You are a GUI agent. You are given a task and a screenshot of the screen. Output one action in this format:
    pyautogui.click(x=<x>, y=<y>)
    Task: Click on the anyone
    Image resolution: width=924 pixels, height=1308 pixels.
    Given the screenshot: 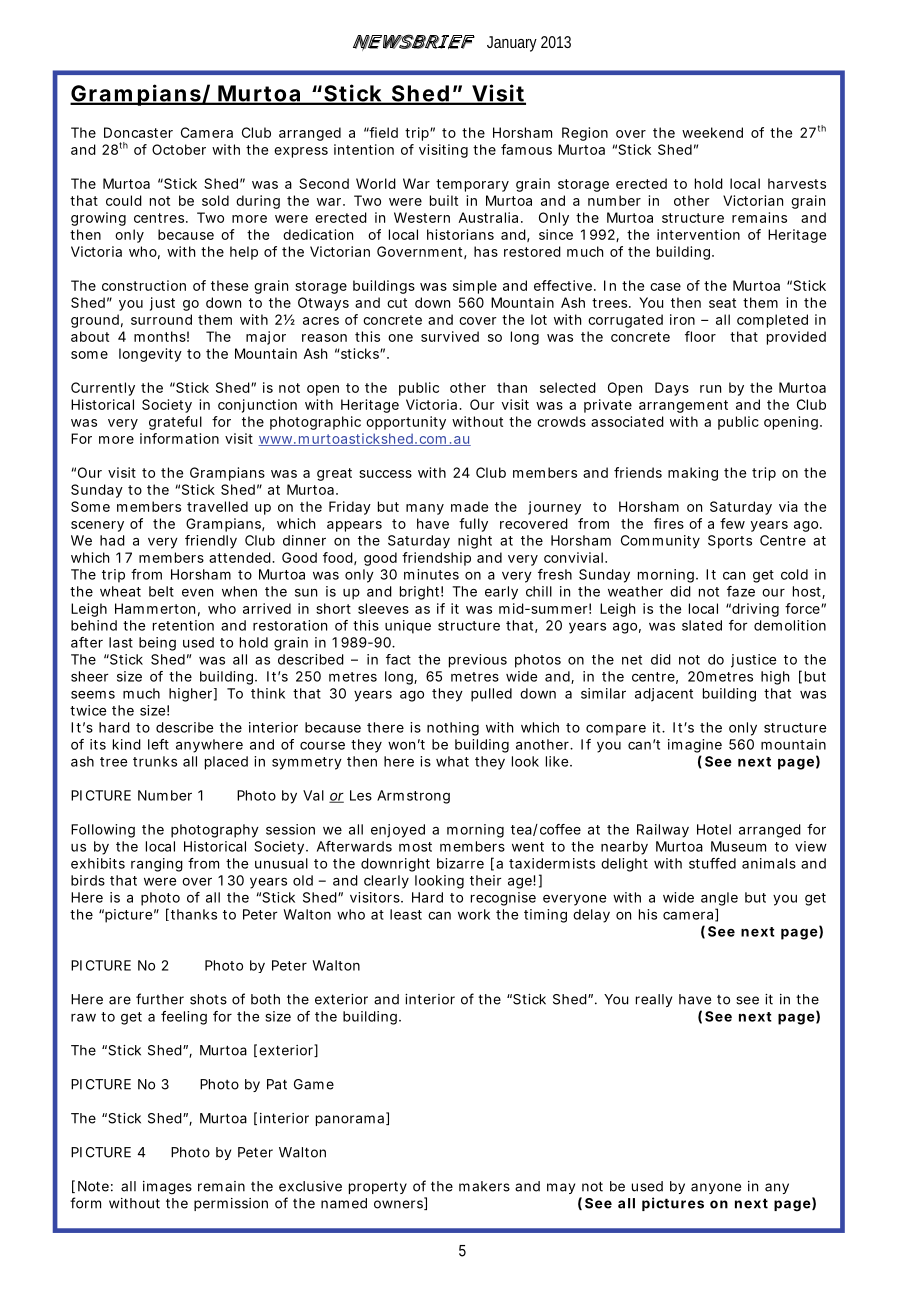 What is the action you would take?
    pyautogui.click(x=716, y=1188)
